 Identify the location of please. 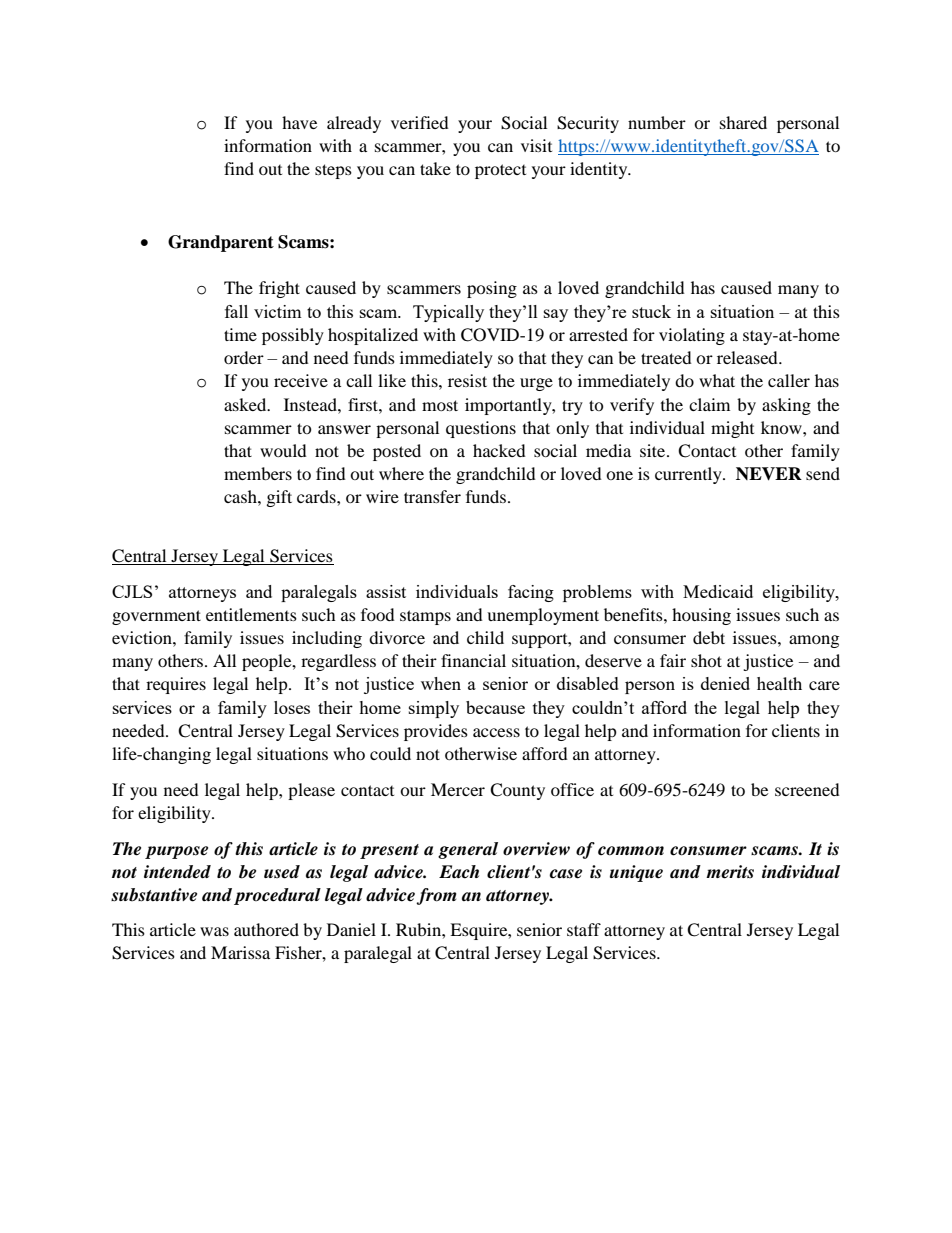
(311, 791).
